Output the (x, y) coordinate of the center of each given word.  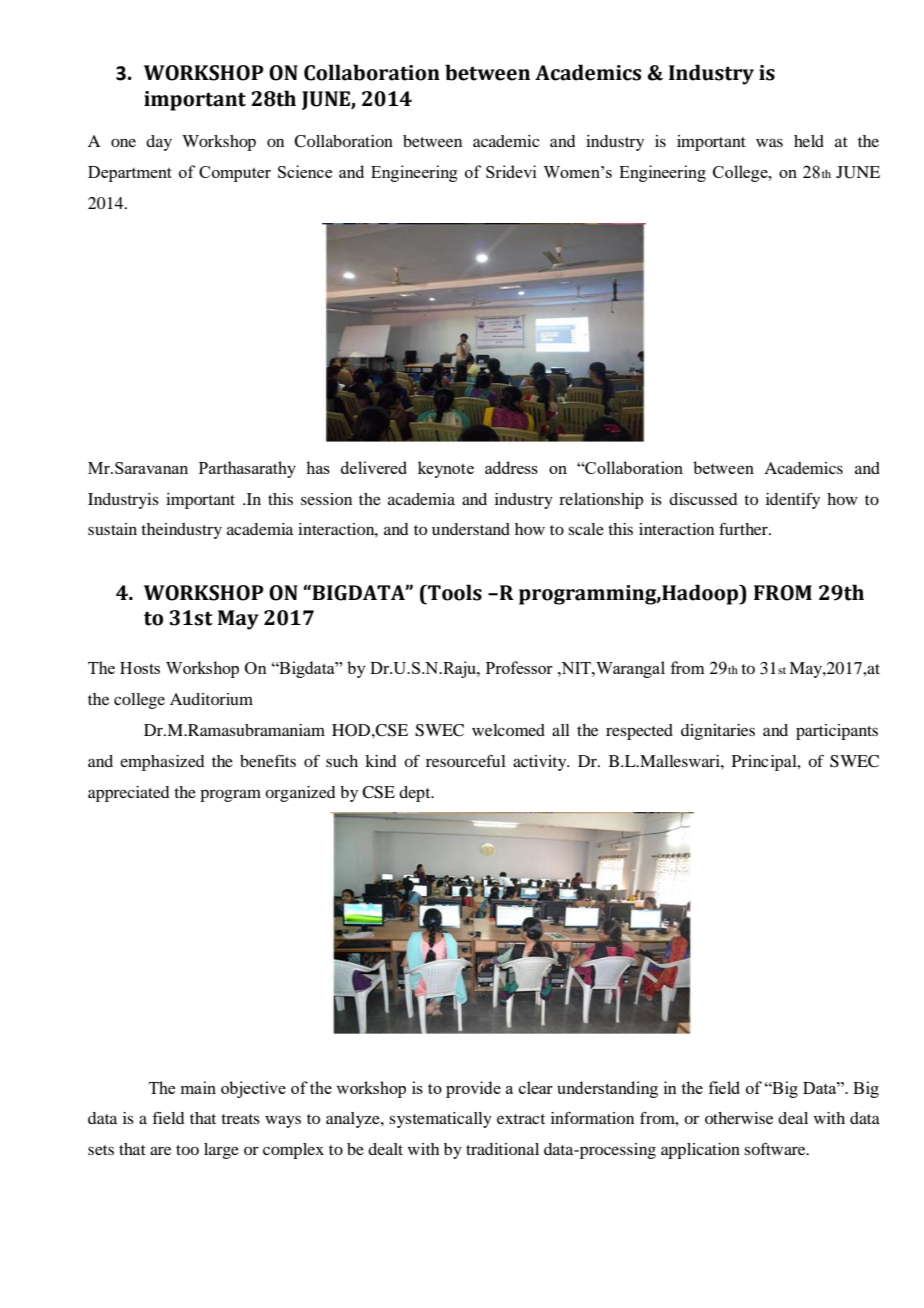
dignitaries (718, 732)
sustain (112, 529)
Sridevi (511, 171)
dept (416, 794)
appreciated (128, 794)
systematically (440, 1120)
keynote (446, 469)
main (198, 1087)
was (769, 142)
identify (793, 501)
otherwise (739, 1118)
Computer (235, 174)
